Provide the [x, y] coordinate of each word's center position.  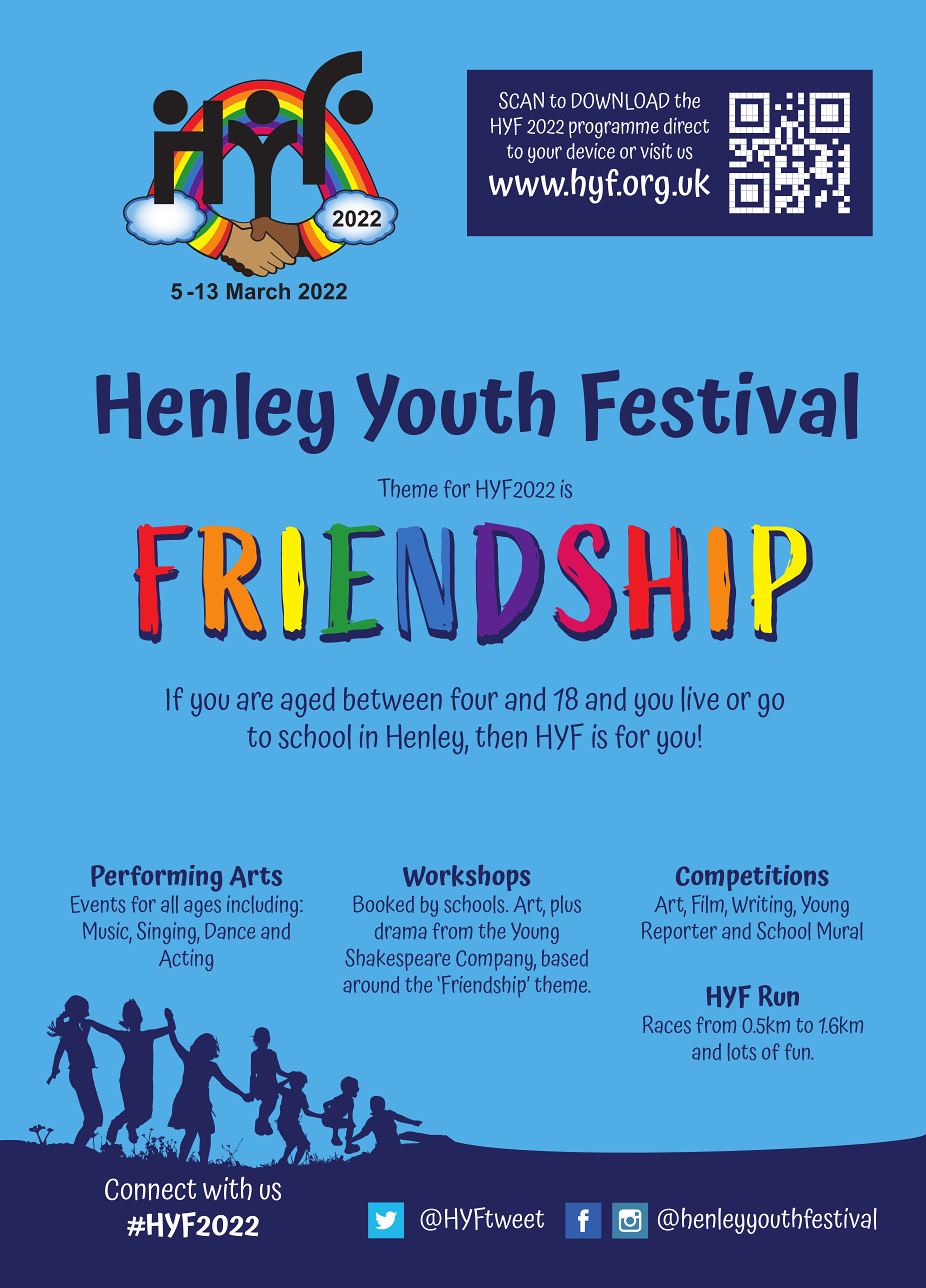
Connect [150, 1189]
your [545, 154]
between [393, 699]
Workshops [466, 878]
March [258, 291]
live [700, 699]
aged [307, 702]
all [169, 904]
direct [686, 125]
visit [656, 151]
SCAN [521, 101]
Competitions [752, 878]
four [474, 698]
